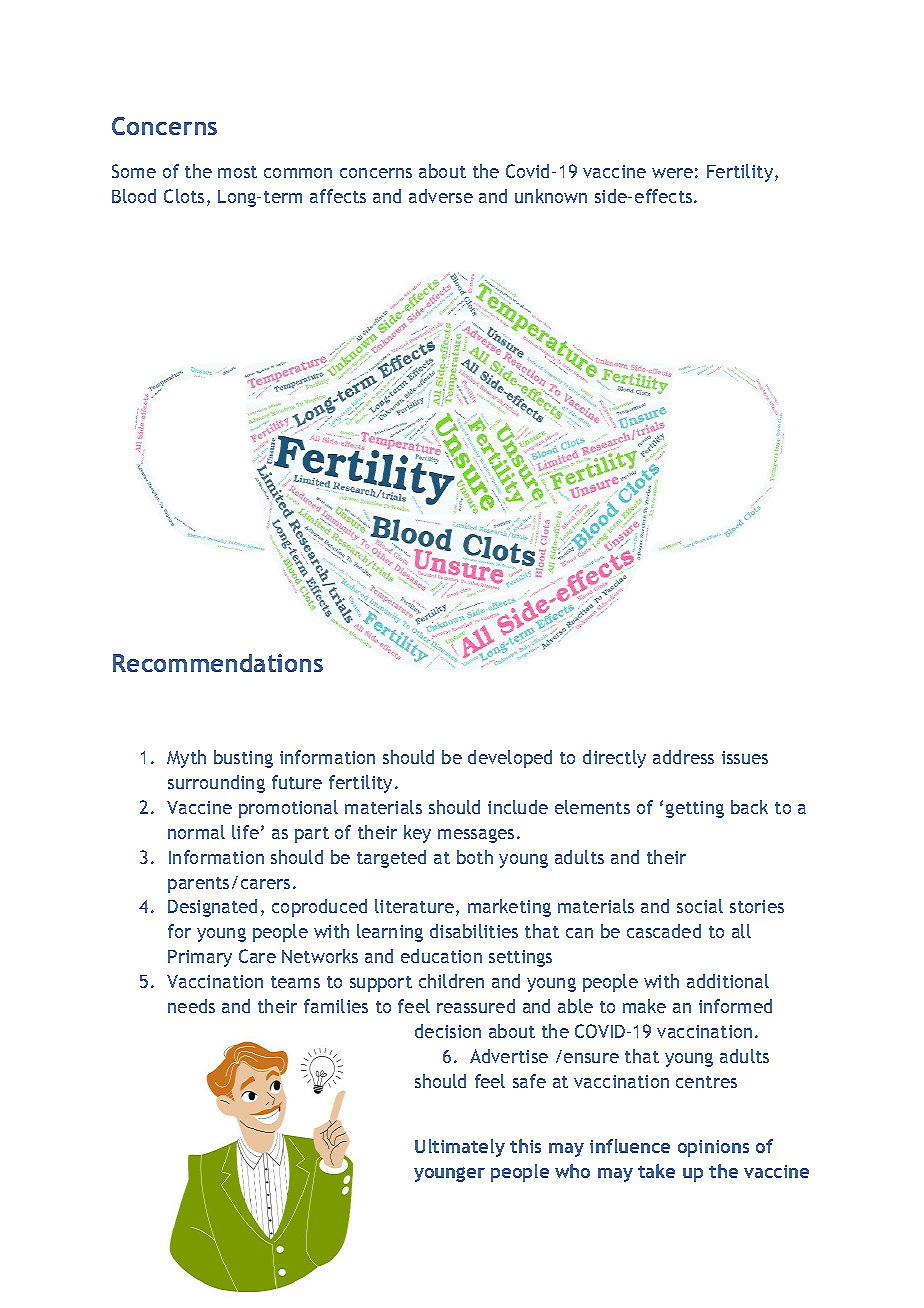 Image resolution: width=924 pixels, height=1308 pixels. Describe the element at coordinates (441, 196) in the image. I see `adverse` at that location.
